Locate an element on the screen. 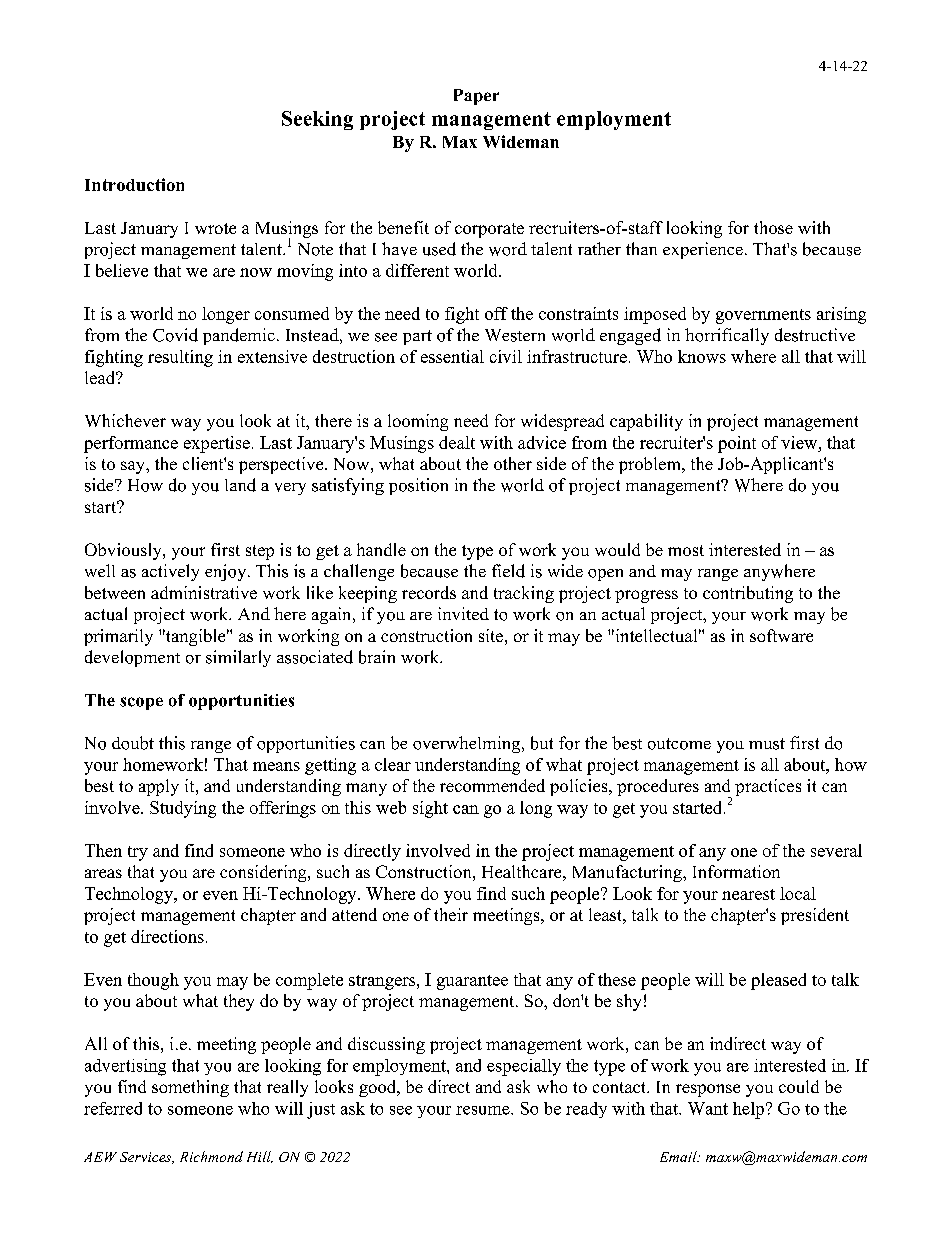 Image resolution: width=952 pixels, height=1233 pixels. administrative is located at coordinates (204, 592).
